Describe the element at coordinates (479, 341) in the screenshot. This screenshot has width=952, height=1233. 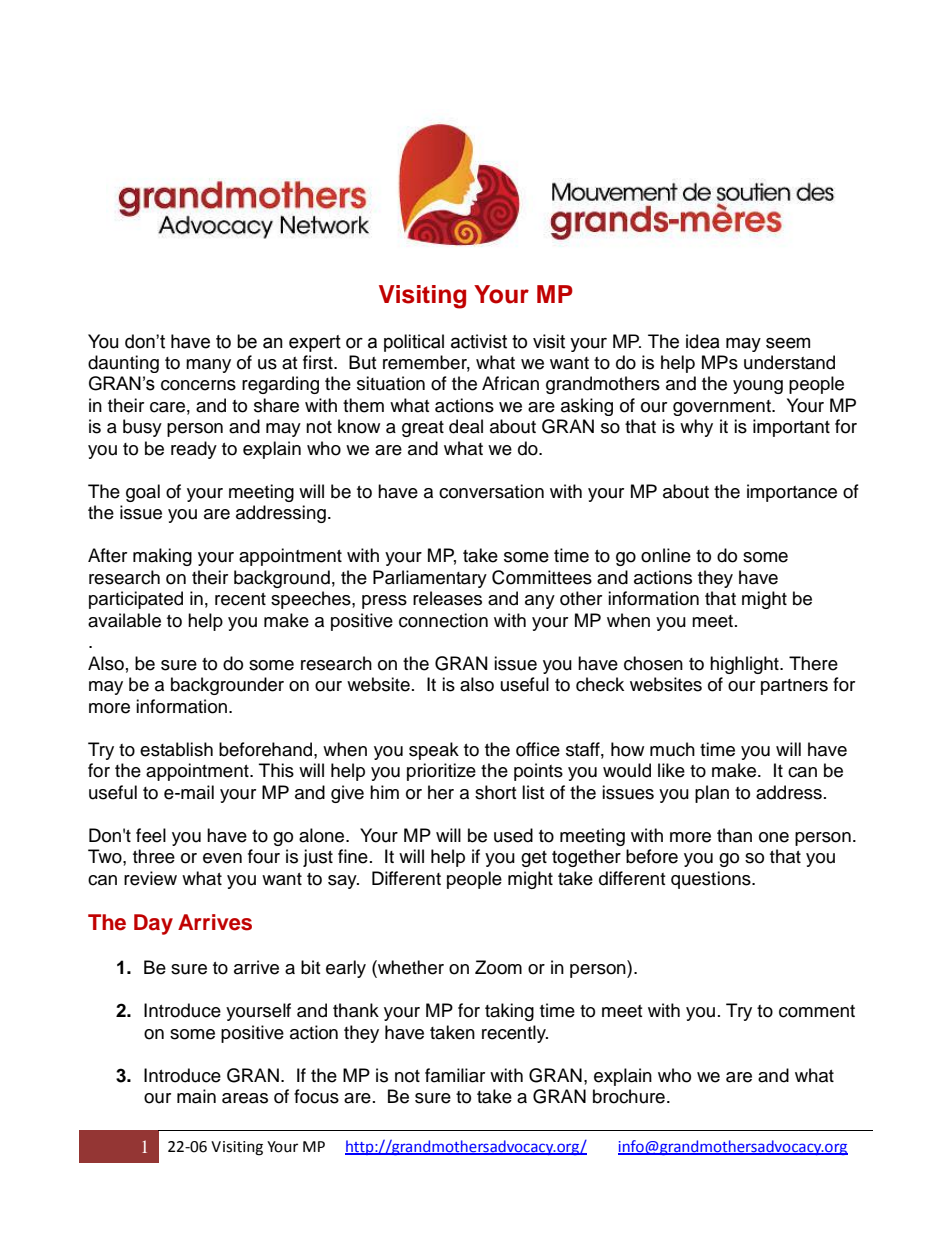
I see `activist` at that location.
